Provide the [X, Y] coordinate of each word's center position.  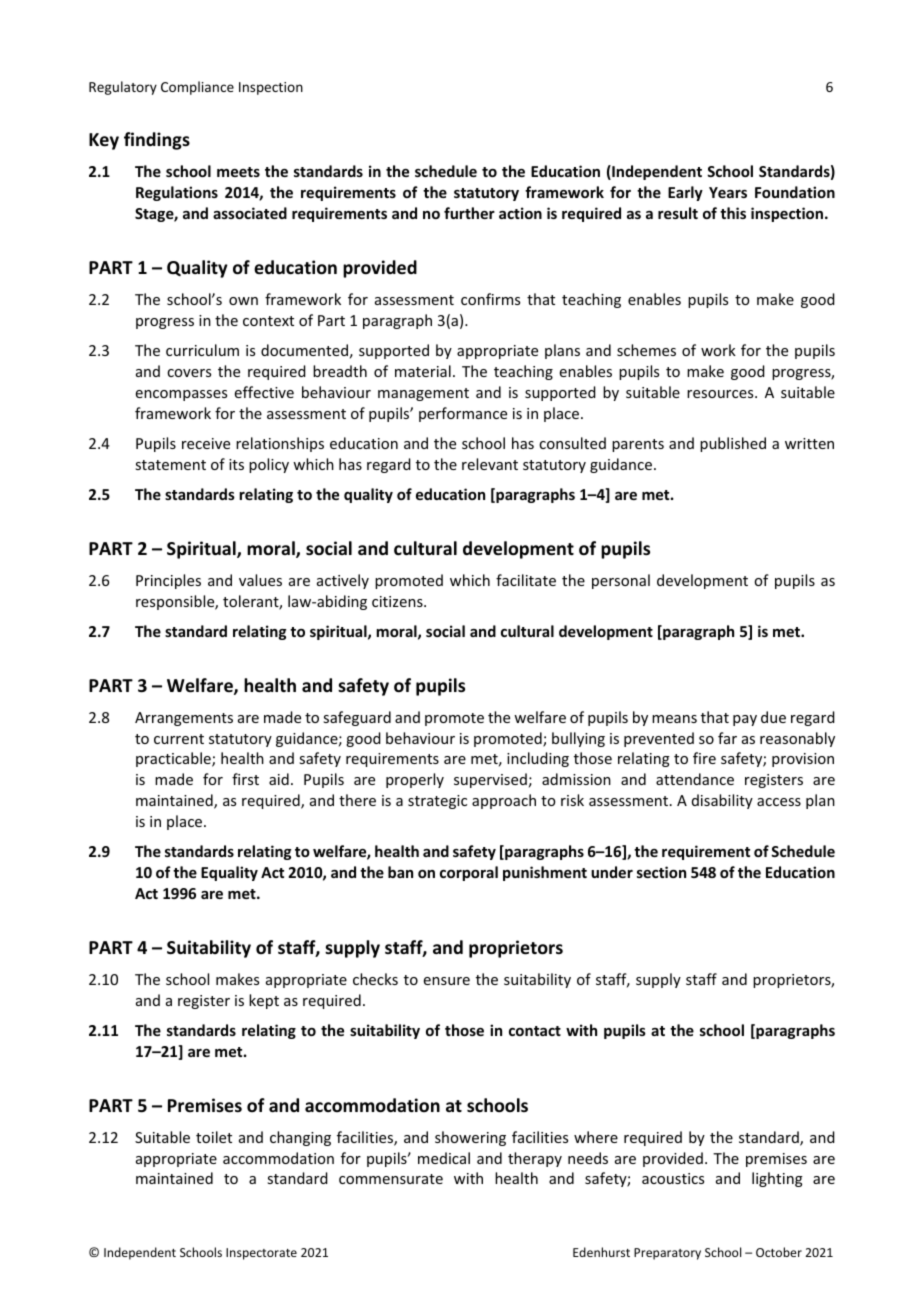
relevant [490, 464]
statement [170, 465]
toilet [214, 1137]
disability [722, 801]
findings [157, 141]
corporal [469, 873]
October [779, 1252]
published [733, 444]
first [245, 779]
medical [444, 1158]
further [469, 213]
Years [728, 192]
